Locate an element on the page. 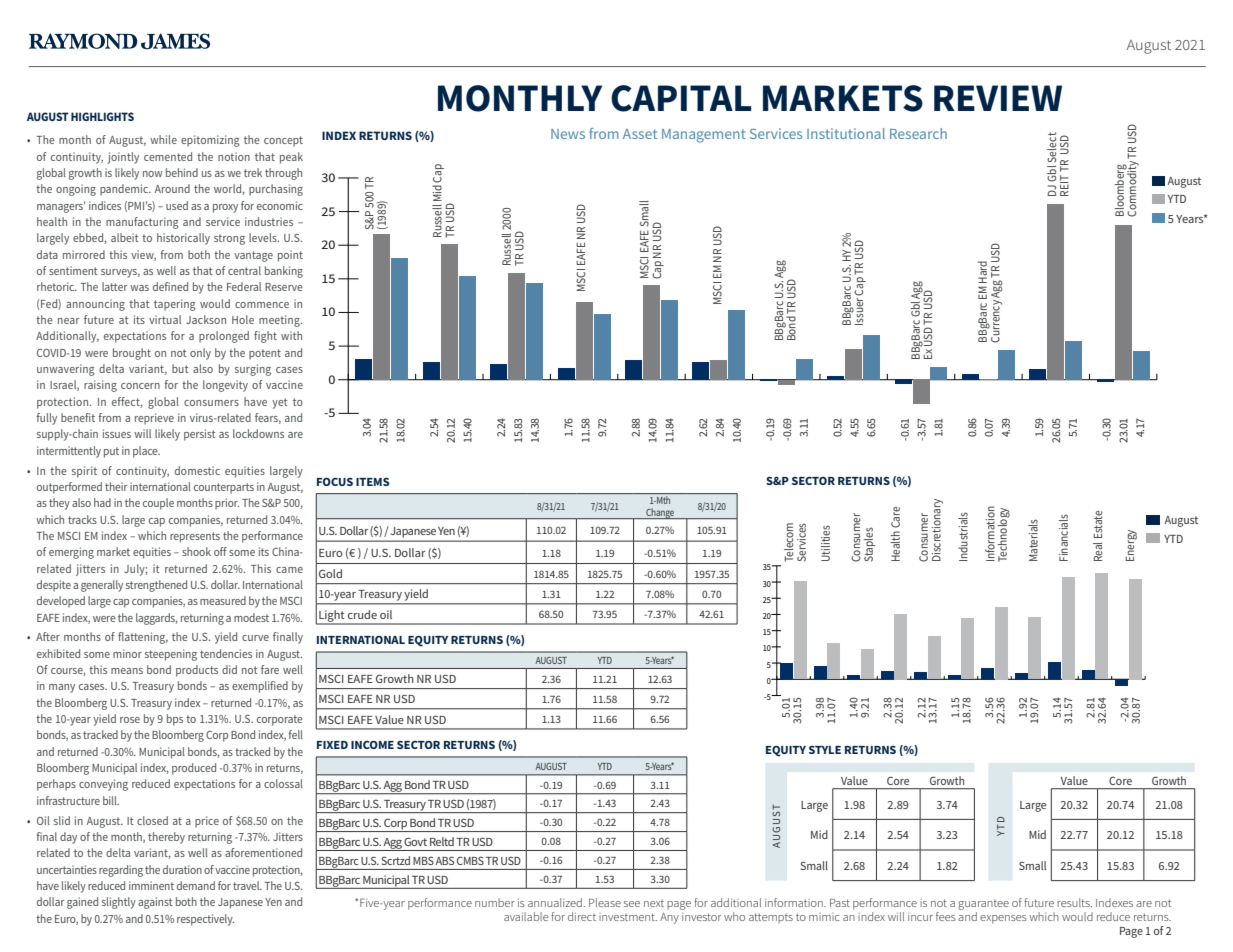  yet is located at coordinates (280, 403).
